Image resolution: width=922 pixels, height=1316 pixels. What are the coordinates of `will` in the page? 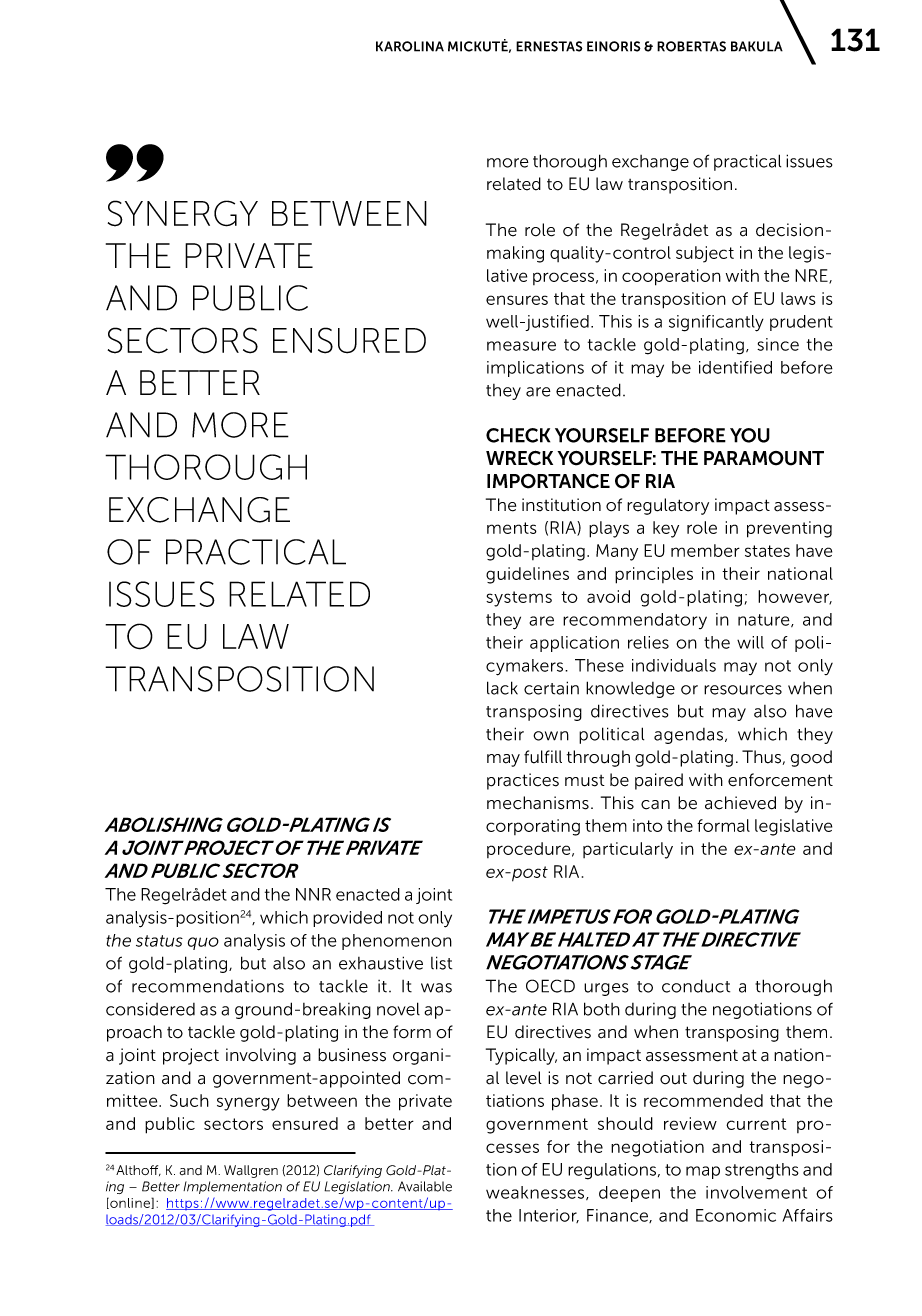 It's located at (750, 642).
